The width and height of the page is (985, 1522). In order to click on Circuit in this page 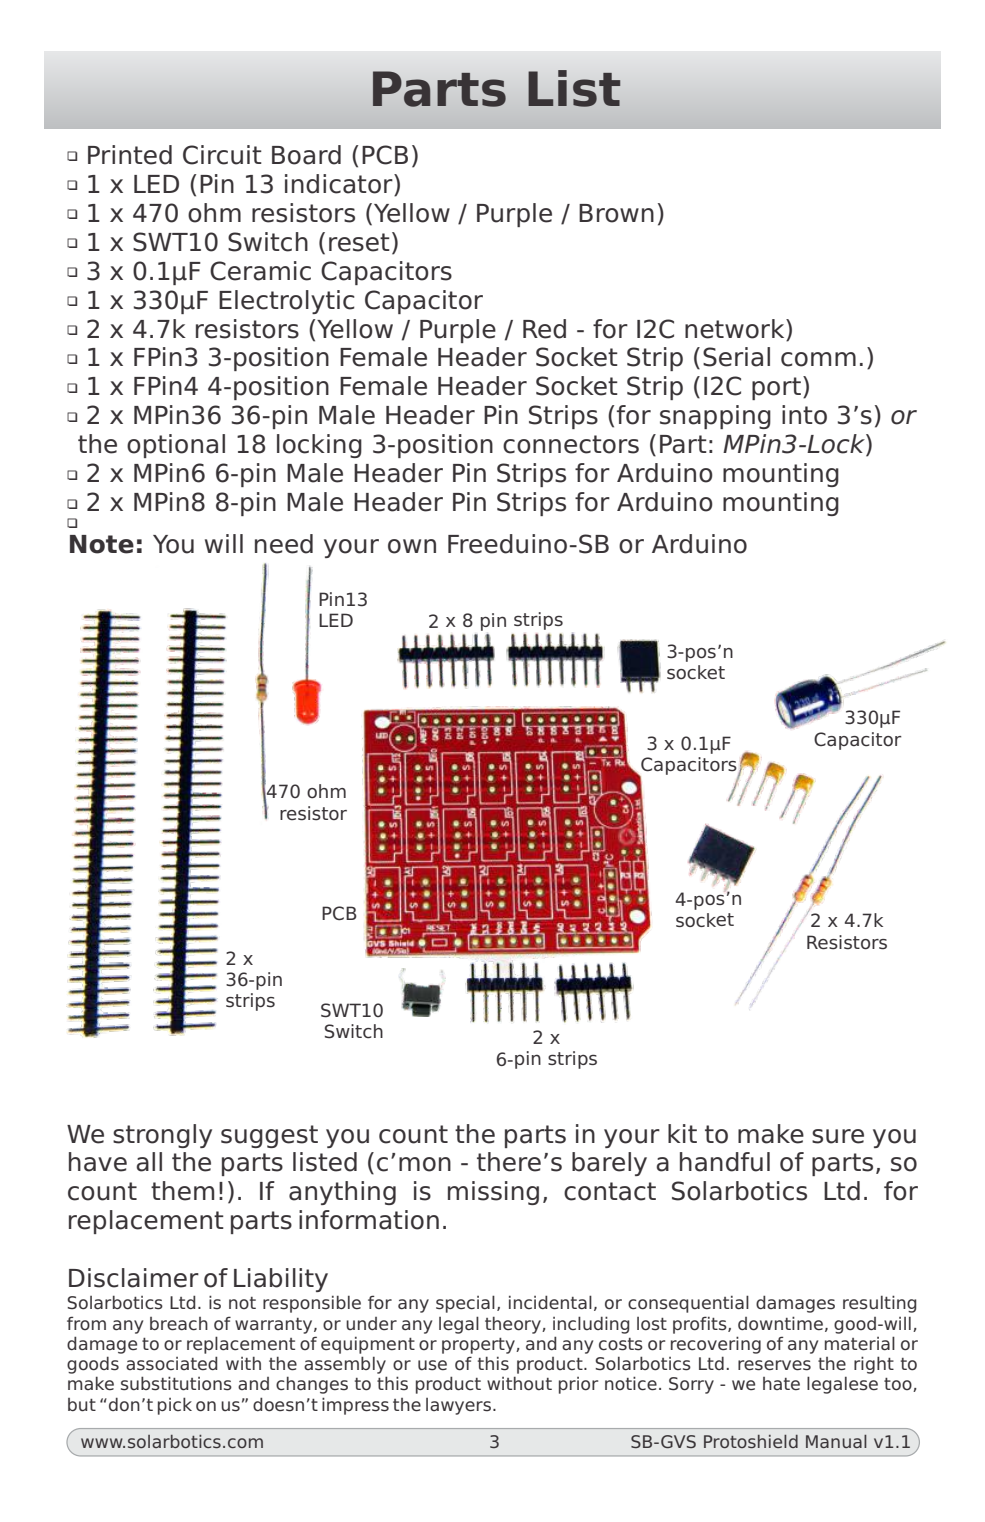, I will do `click(222, 155)`.
